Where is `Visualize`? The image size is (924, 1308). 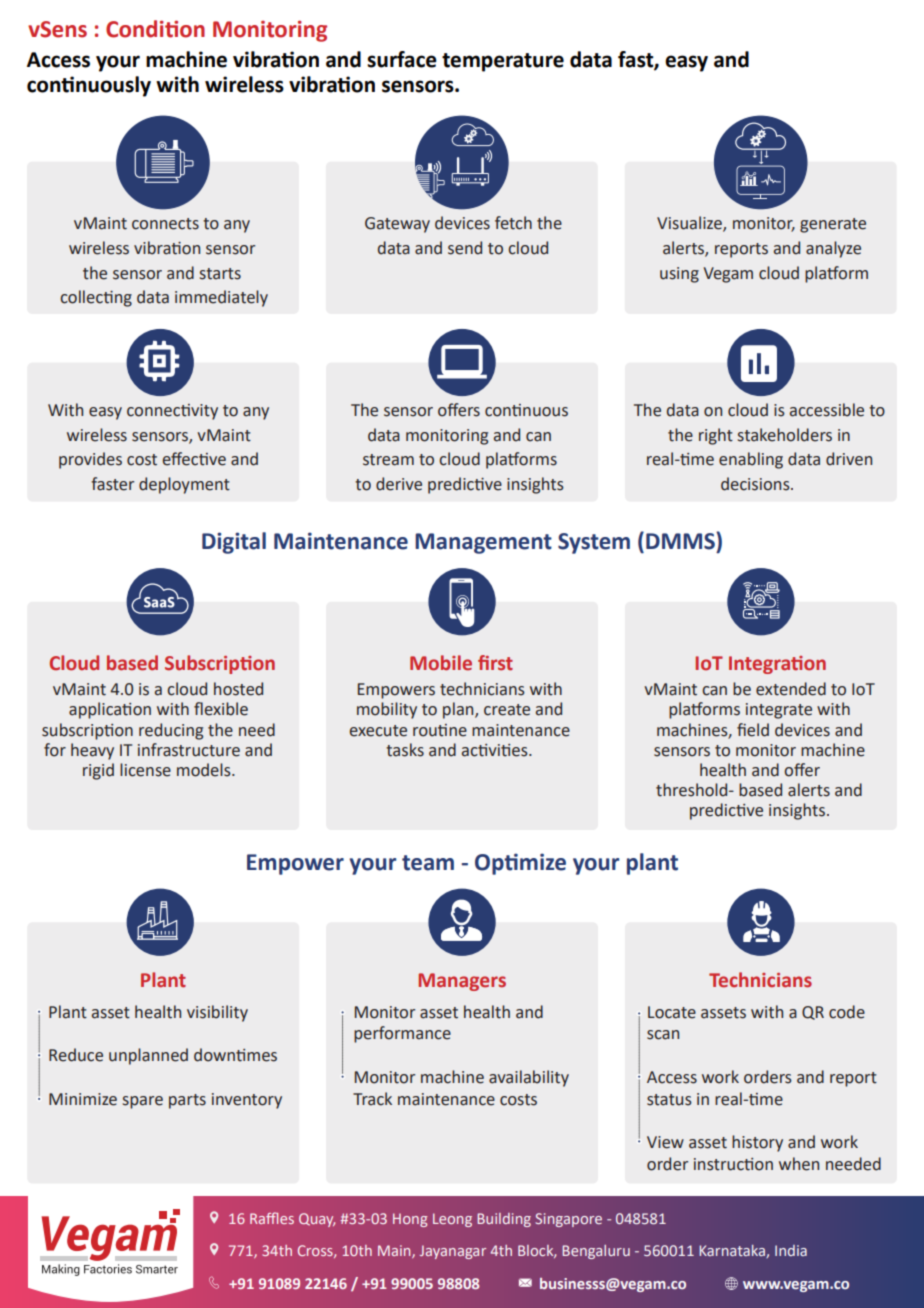 Visualize is located at coordinates (690, 223).
